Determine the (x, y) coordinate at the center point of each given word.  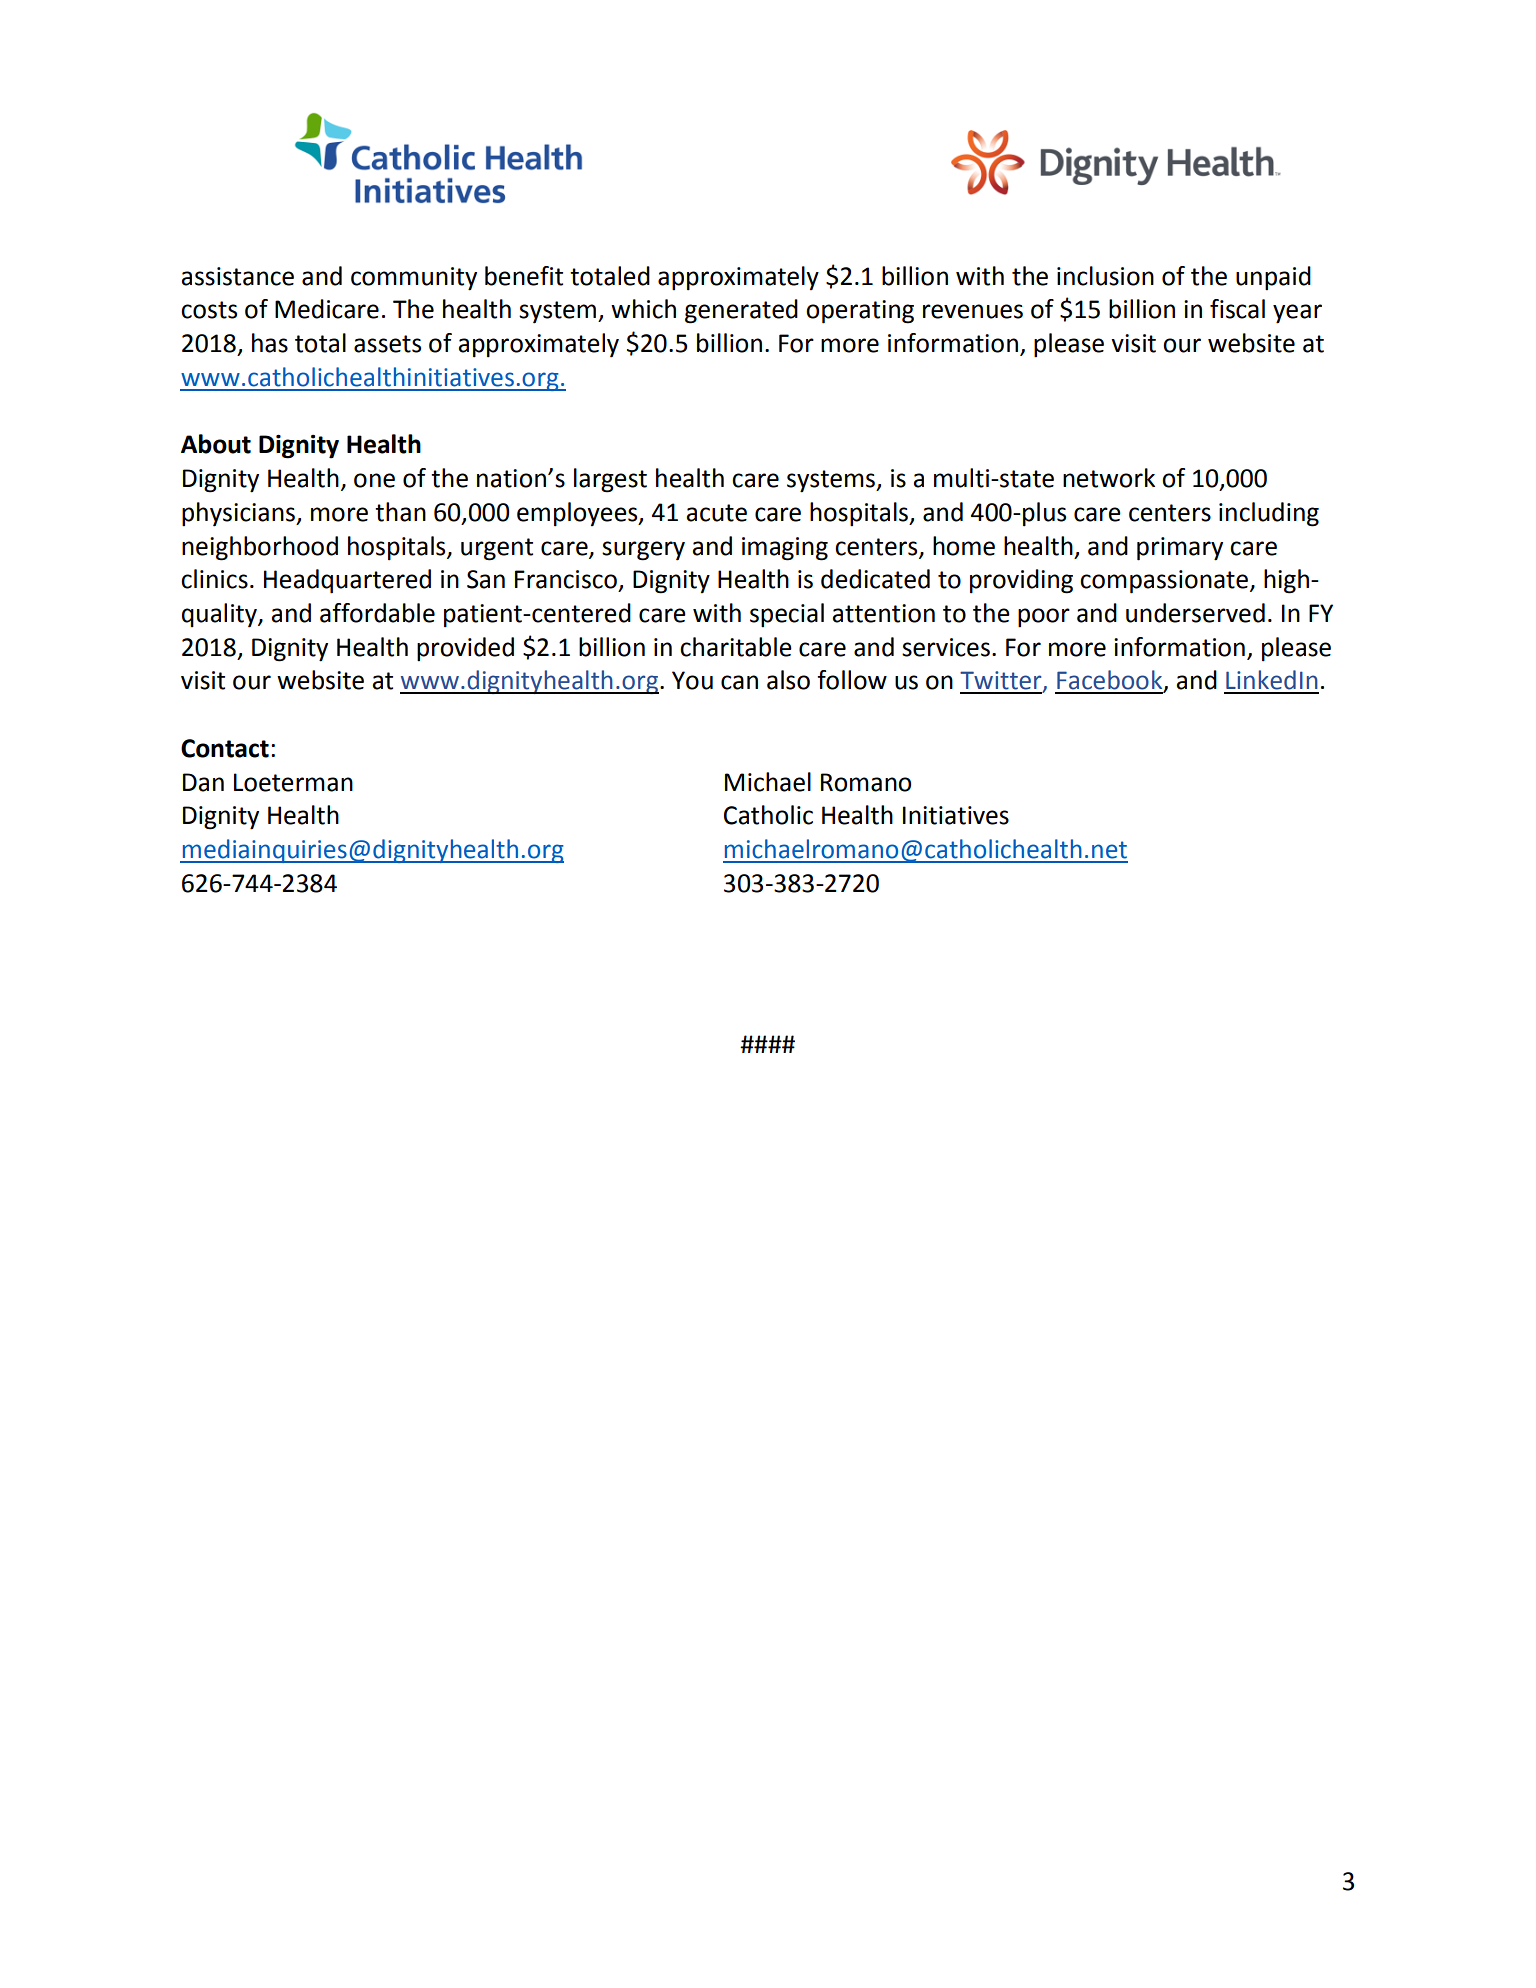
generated (741, 311)
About (216, 444)
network (1109, 478)
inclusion (1105, 276)
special (787, 615)
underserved (1195, 613)
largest (610, 480)
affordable (377, 613)
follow (852, 680)
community (414, 279)
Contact (225, 748)
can (739, 682)
